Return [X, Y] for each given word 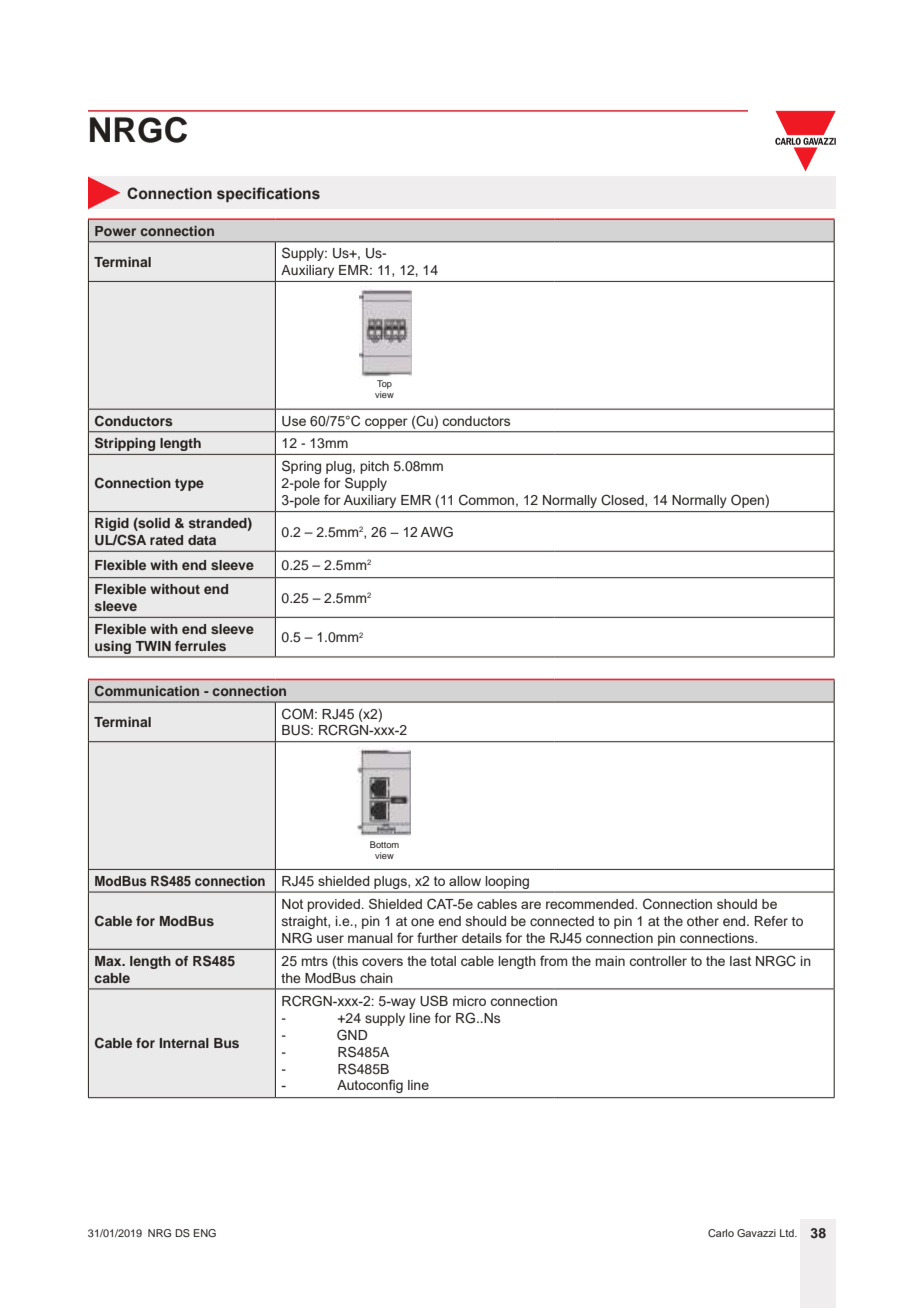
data [202, 540]
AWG [436, 531]
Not [292, 904]
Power [115, 231]
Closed [623, 500]
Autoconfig [370, 1086]
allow [465, 881]
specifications [268, 194]
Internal [184, 1043]
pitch [374, 467]
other [703, 921]
